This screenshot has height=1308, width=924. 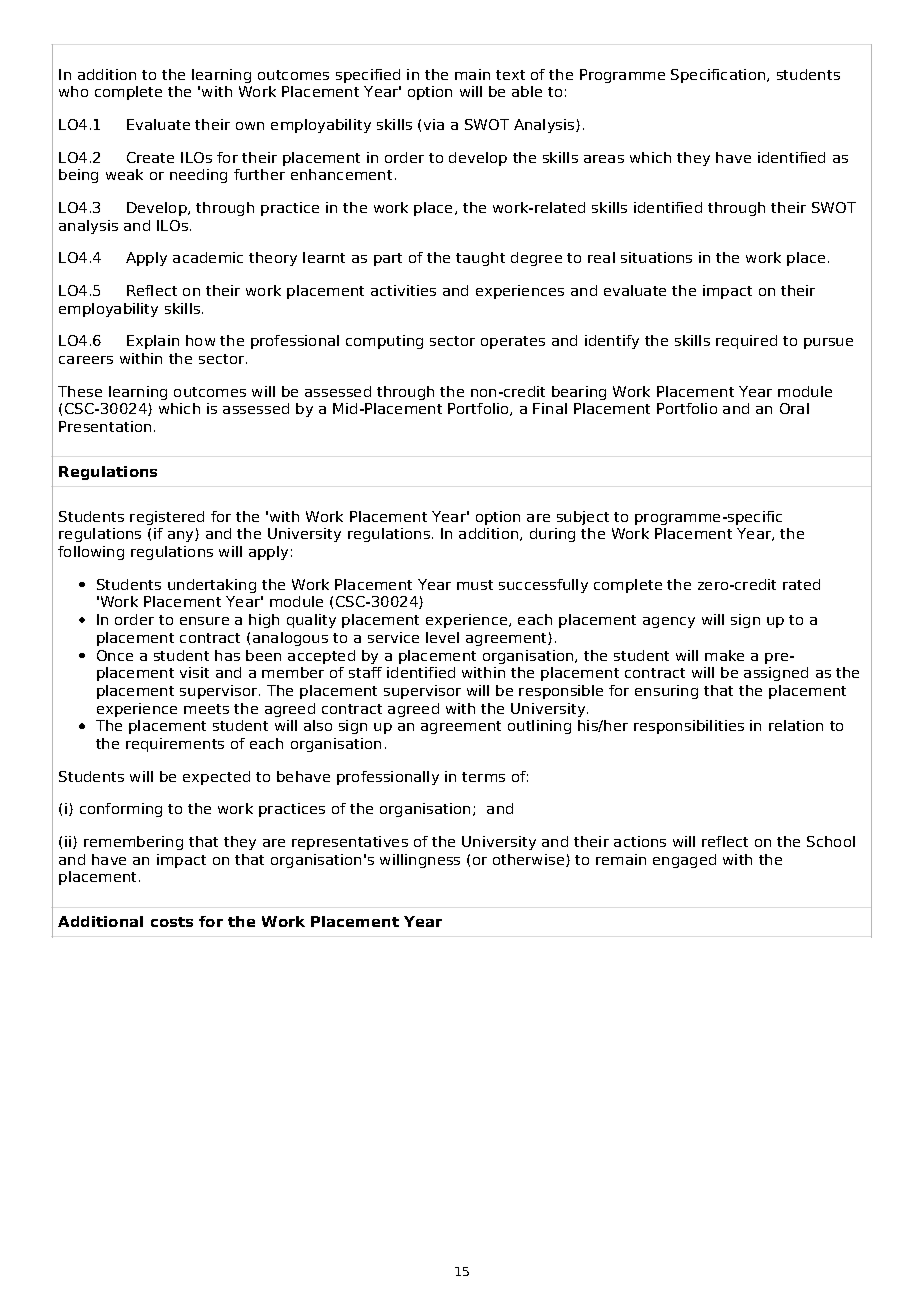 What do you see at coordinates (403, 290) in the screenshot?
I see `activities` at bounding box center [403, 290].
